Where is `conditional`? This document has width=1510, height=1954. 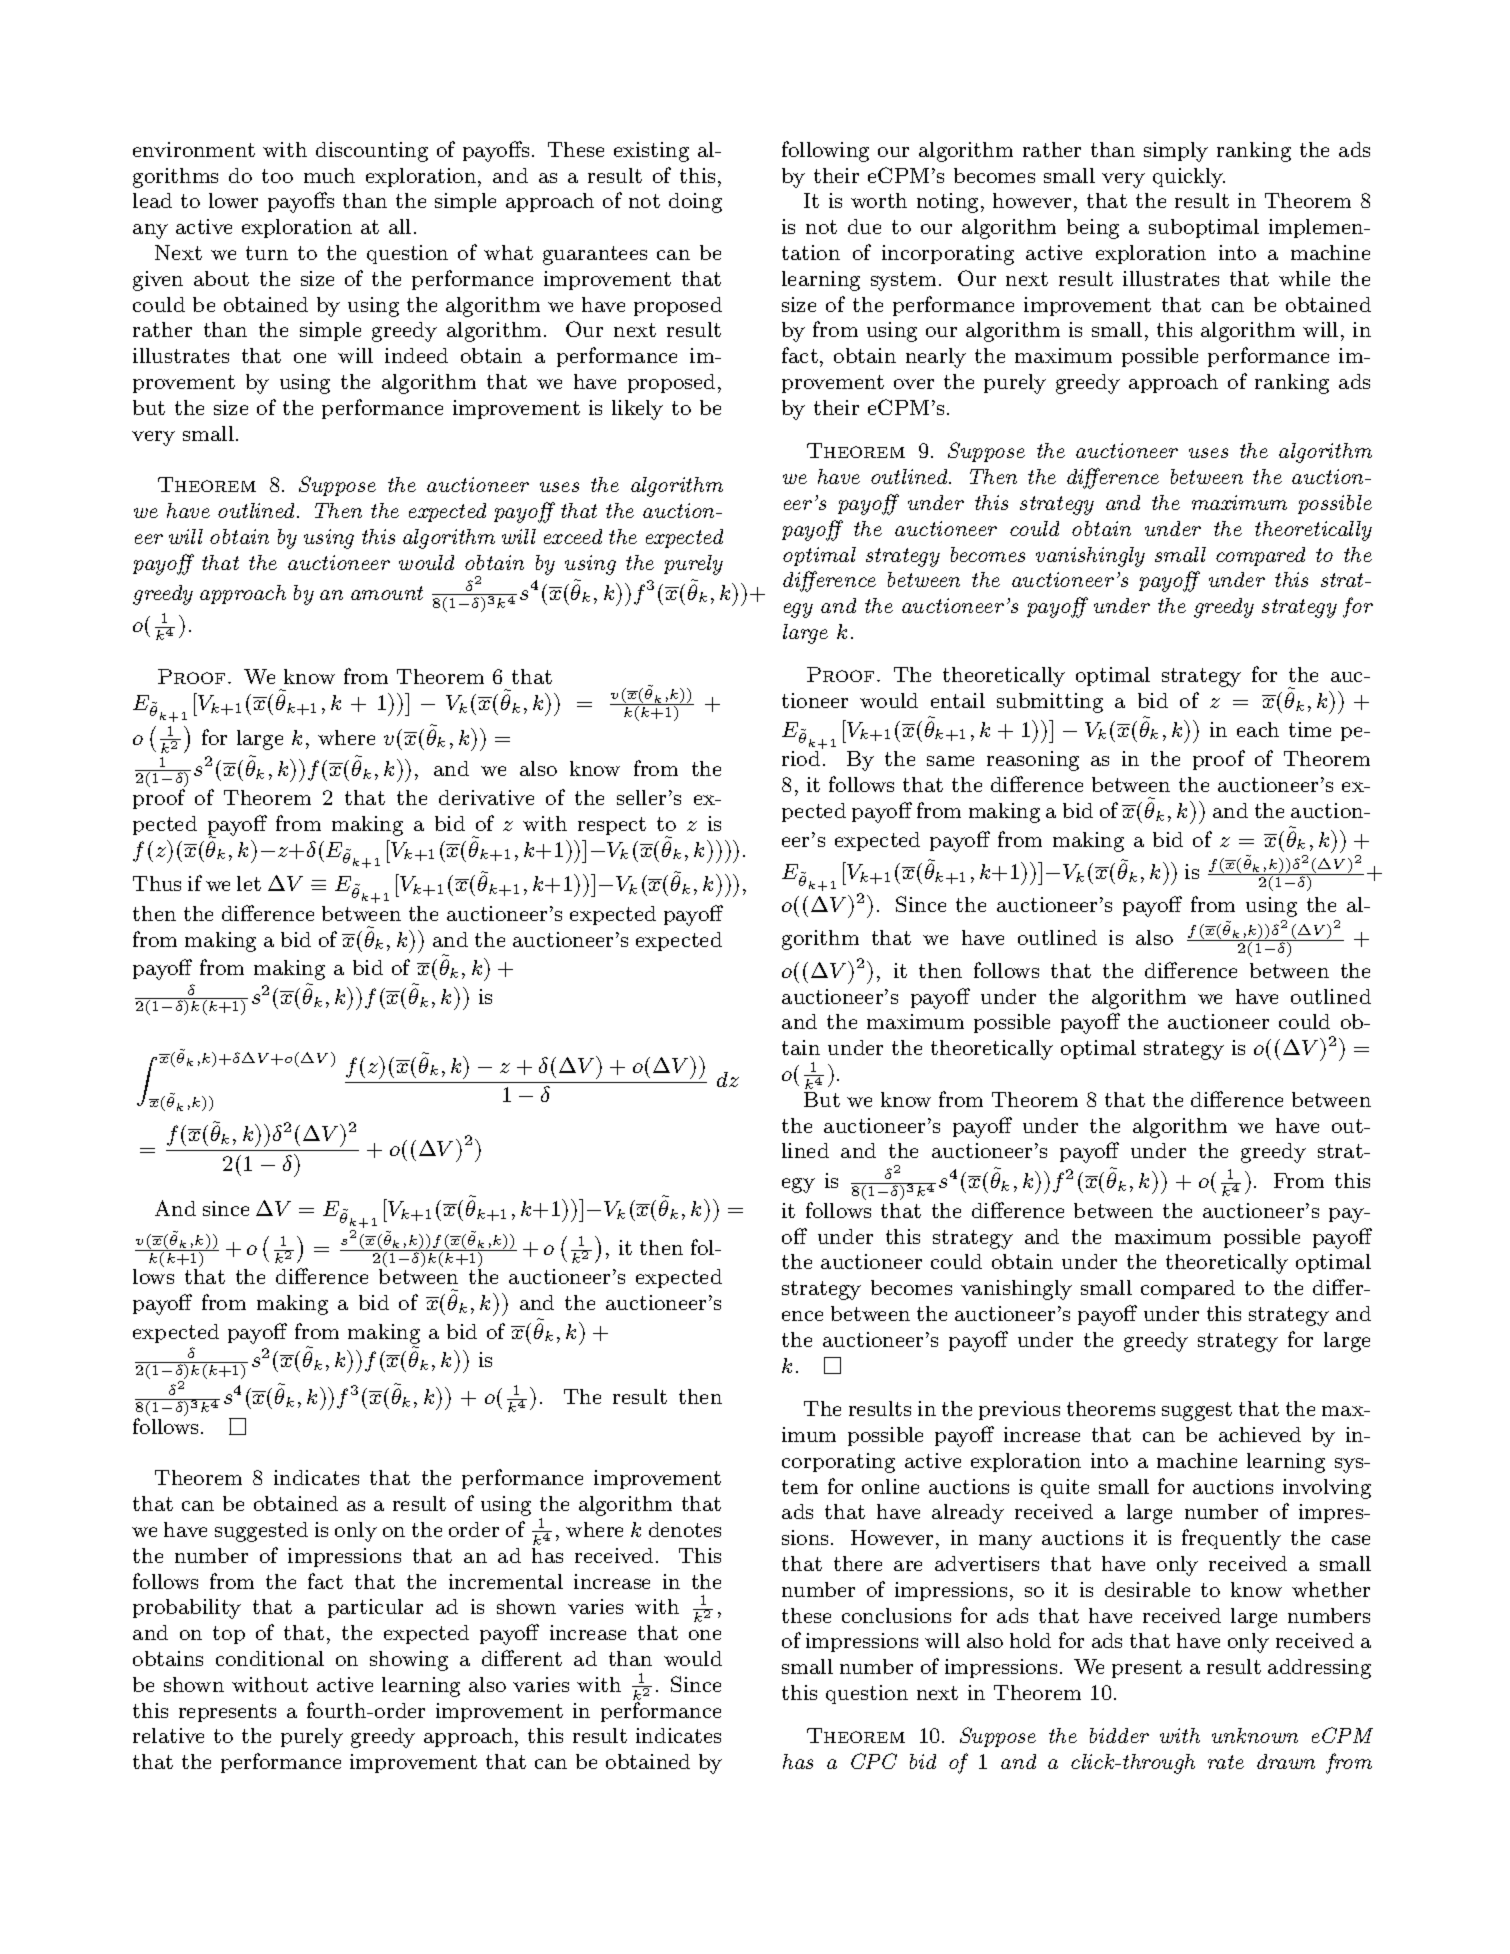 conditional is located at coordinates (270, 1658).
